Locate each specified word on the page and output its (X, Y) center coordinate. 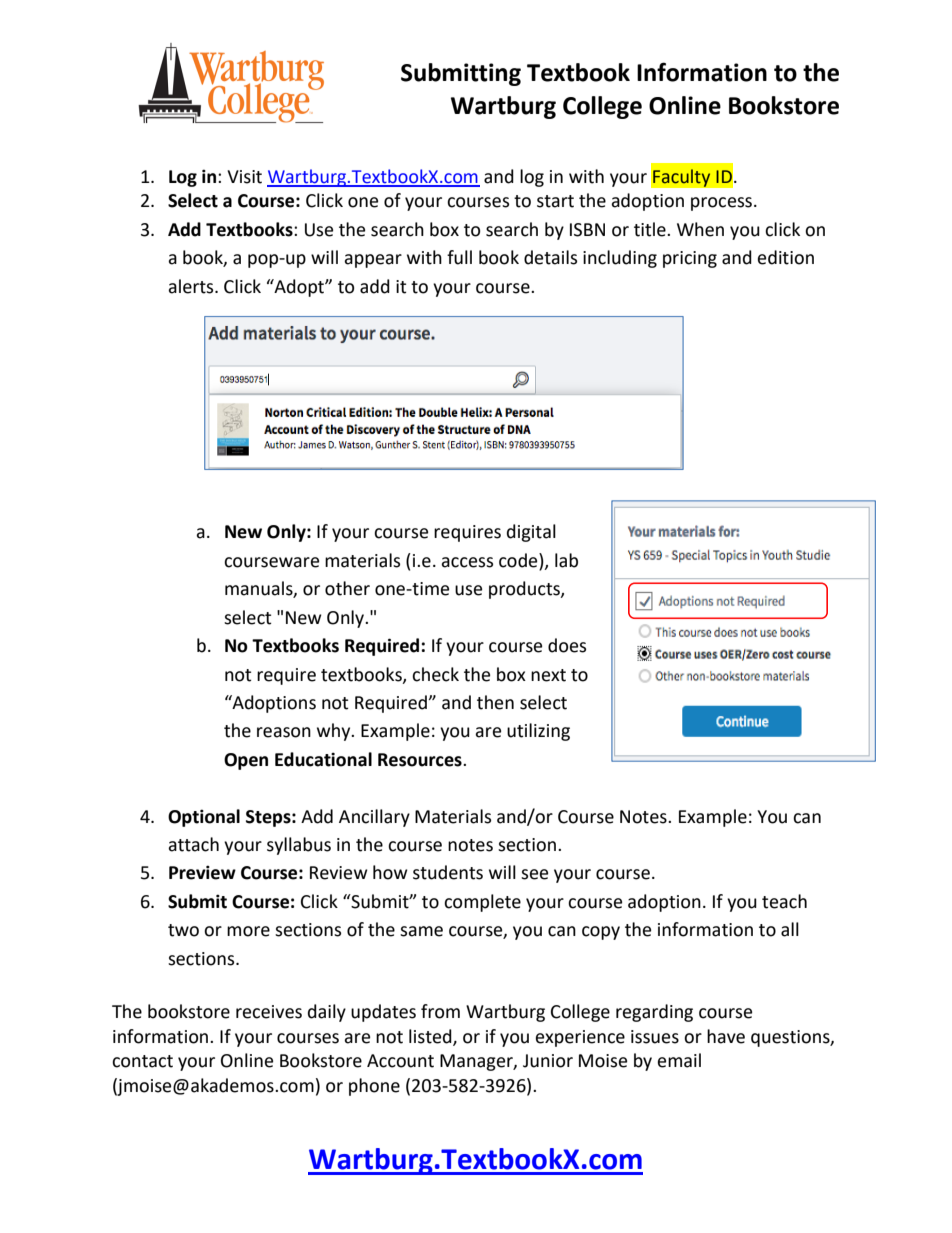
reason (284, 732)
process (721, 204)
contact (142, 1061)
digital (531, 533)
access (467, 562)
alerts (192, 286)
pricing (690, 259)
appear (373, 261)
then (495, 702)
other (347, 588)
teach (784, 901)
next (548, 675)
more (248, 931)
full (459, 257)
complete (482, 903)
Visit (244, 177)
